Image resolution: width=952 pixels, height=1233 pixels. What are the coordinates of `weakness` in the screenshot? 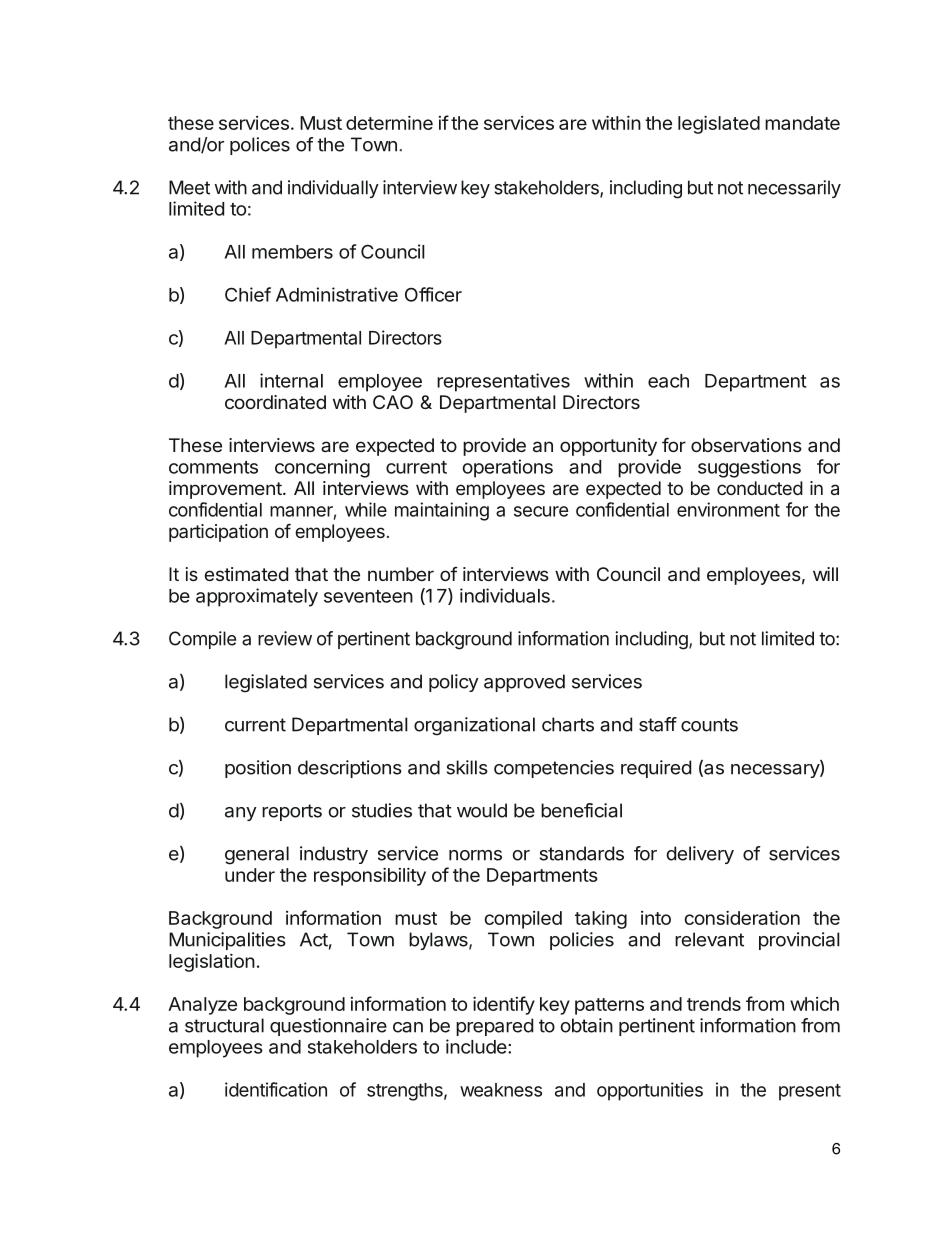 It's located at (501, 1090).
